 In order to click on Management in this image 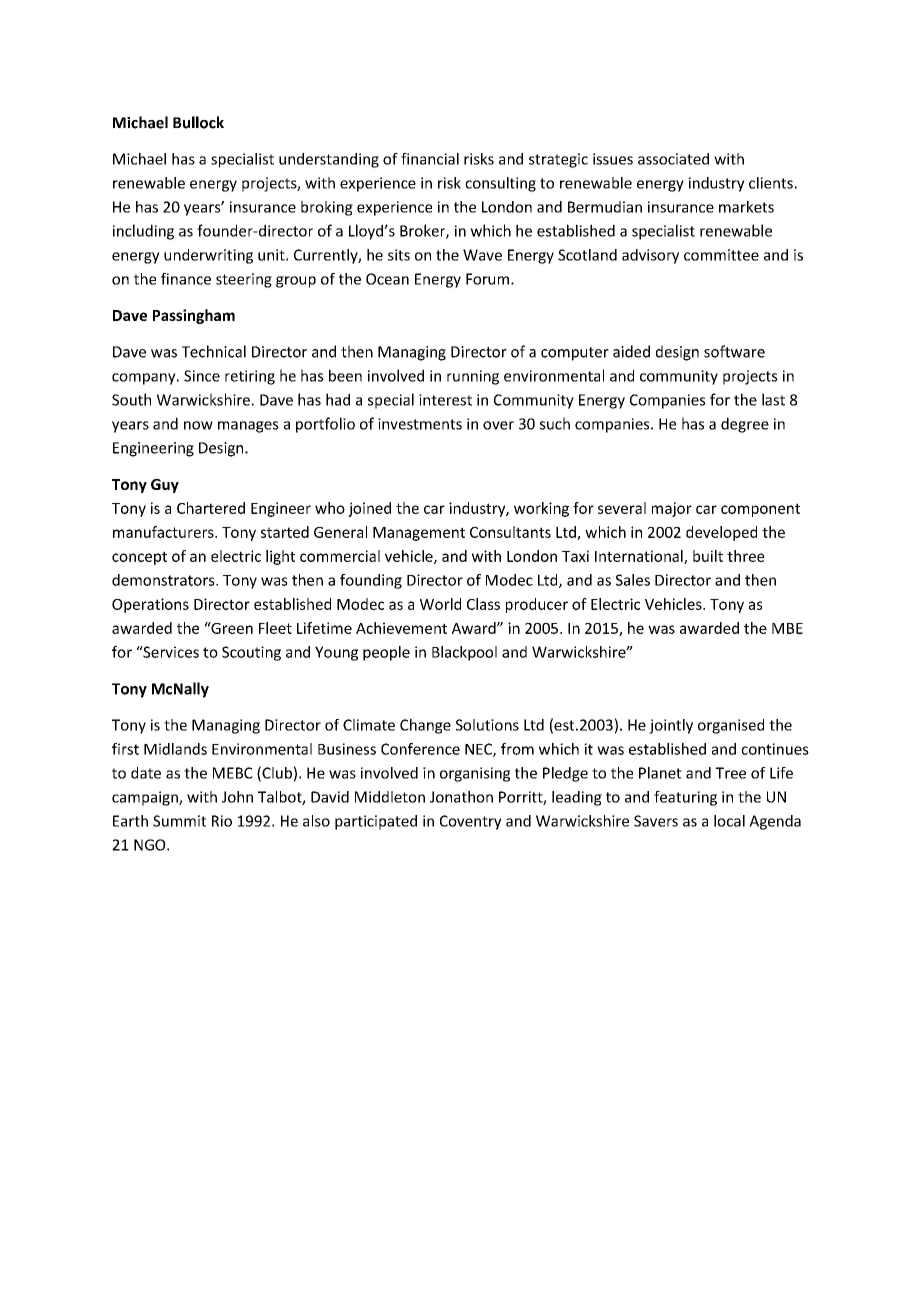, I will do `click(419, 534)`.
